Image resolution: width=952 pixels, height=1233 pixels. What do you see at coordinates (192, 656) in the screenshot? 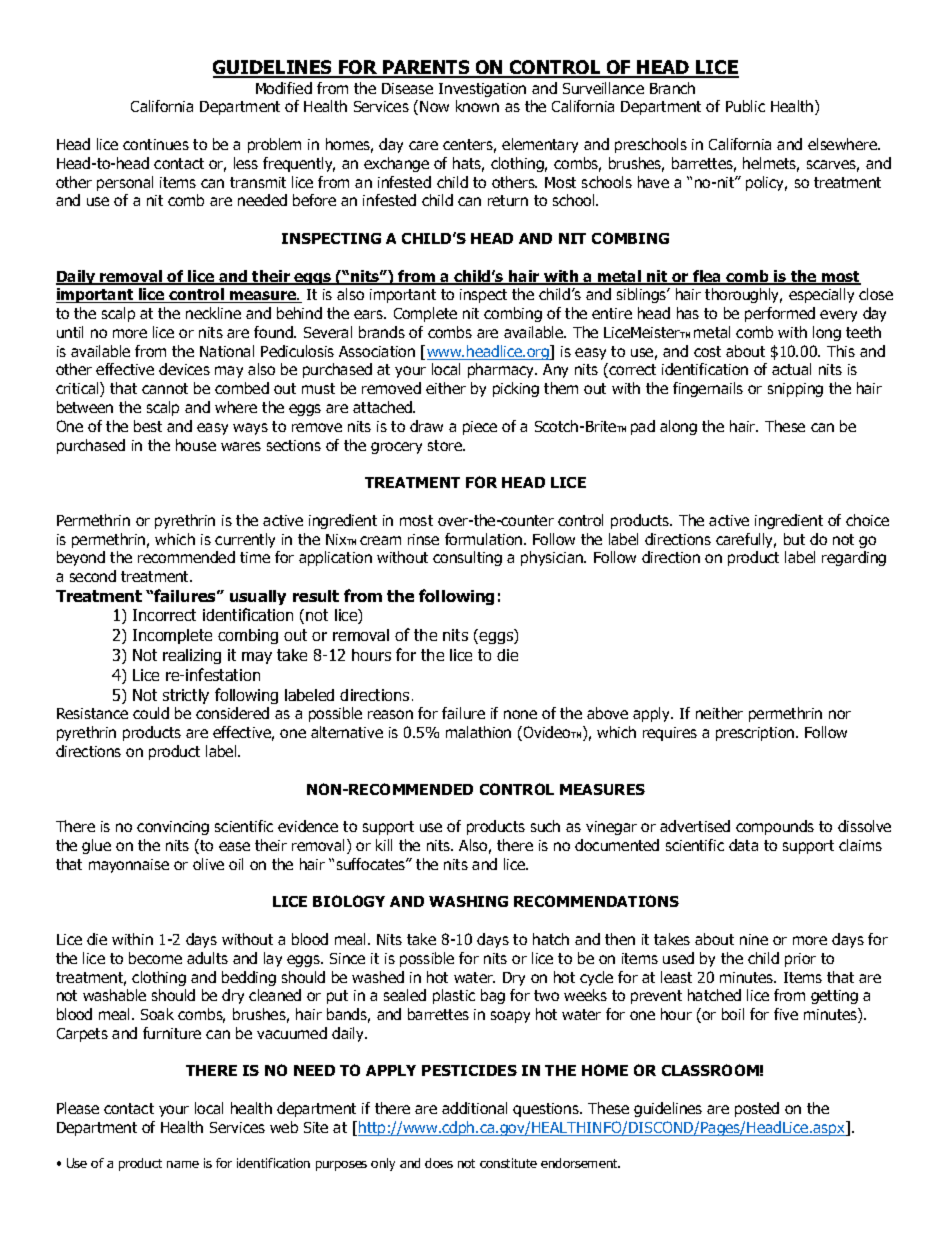
I see `realizing` at bounding box center [192, 656].
